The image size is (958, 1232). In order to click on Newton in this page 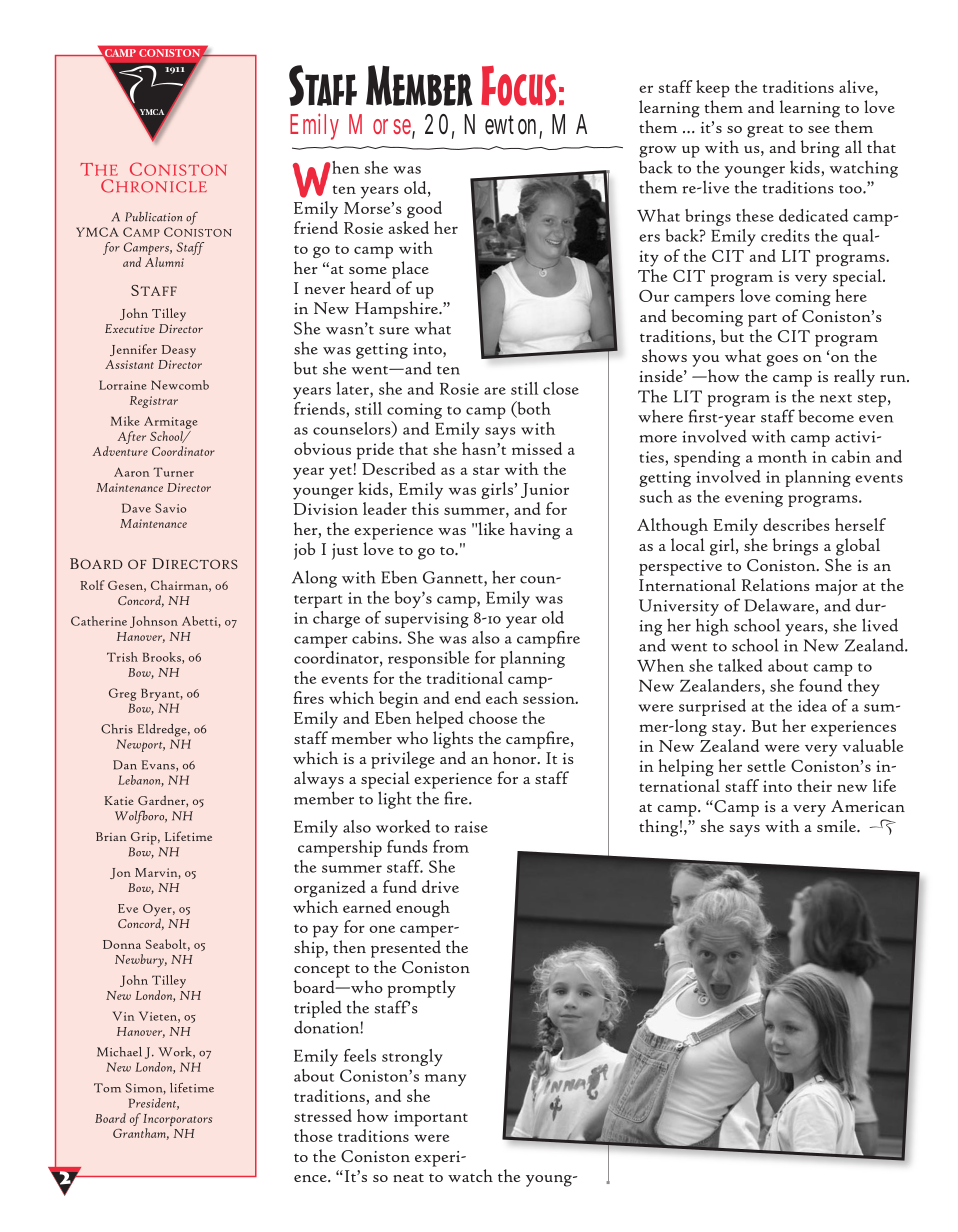, I will do `click(503, 125)`.
